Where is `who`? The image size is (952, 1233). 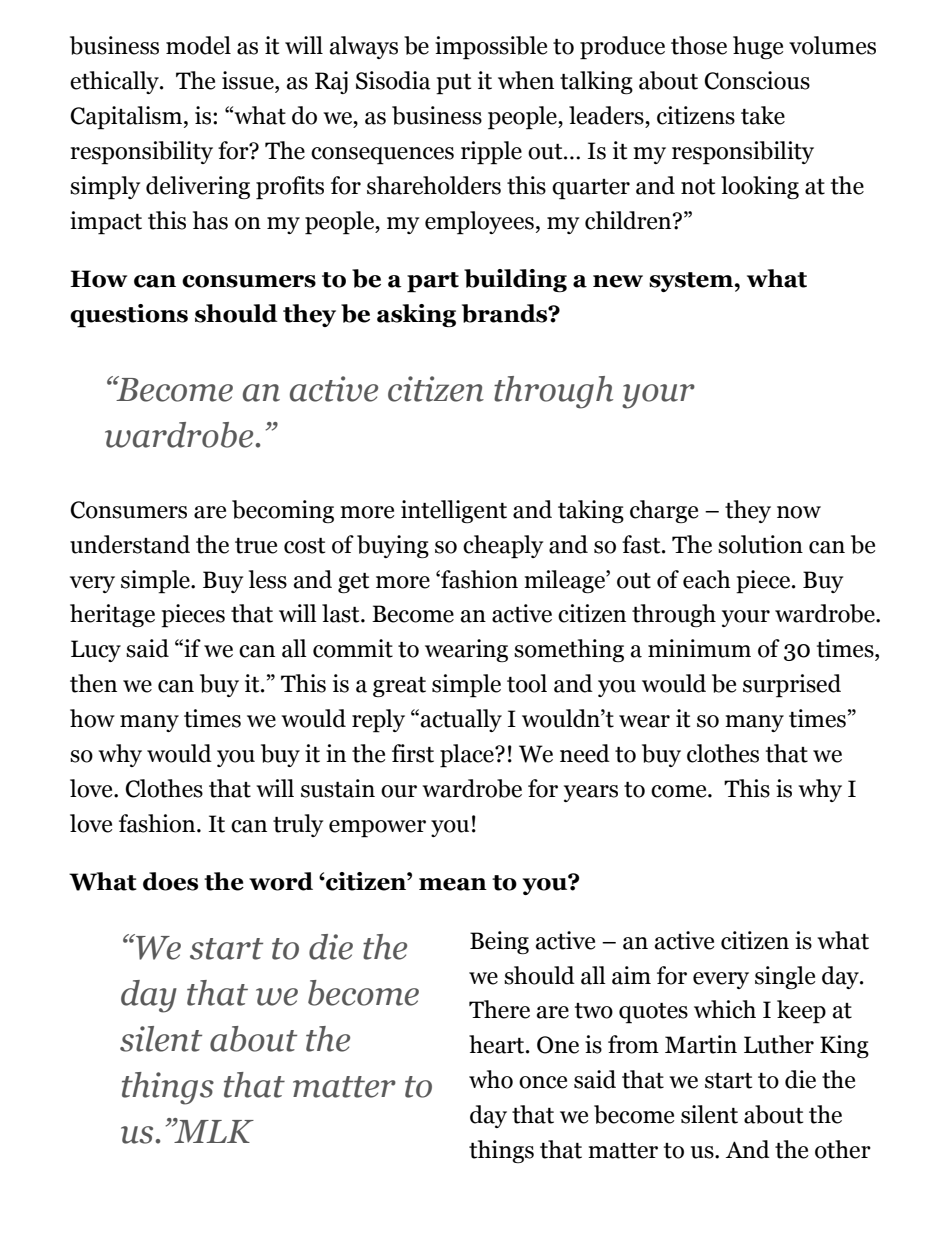
who is located at coordinates (491, 1079).
